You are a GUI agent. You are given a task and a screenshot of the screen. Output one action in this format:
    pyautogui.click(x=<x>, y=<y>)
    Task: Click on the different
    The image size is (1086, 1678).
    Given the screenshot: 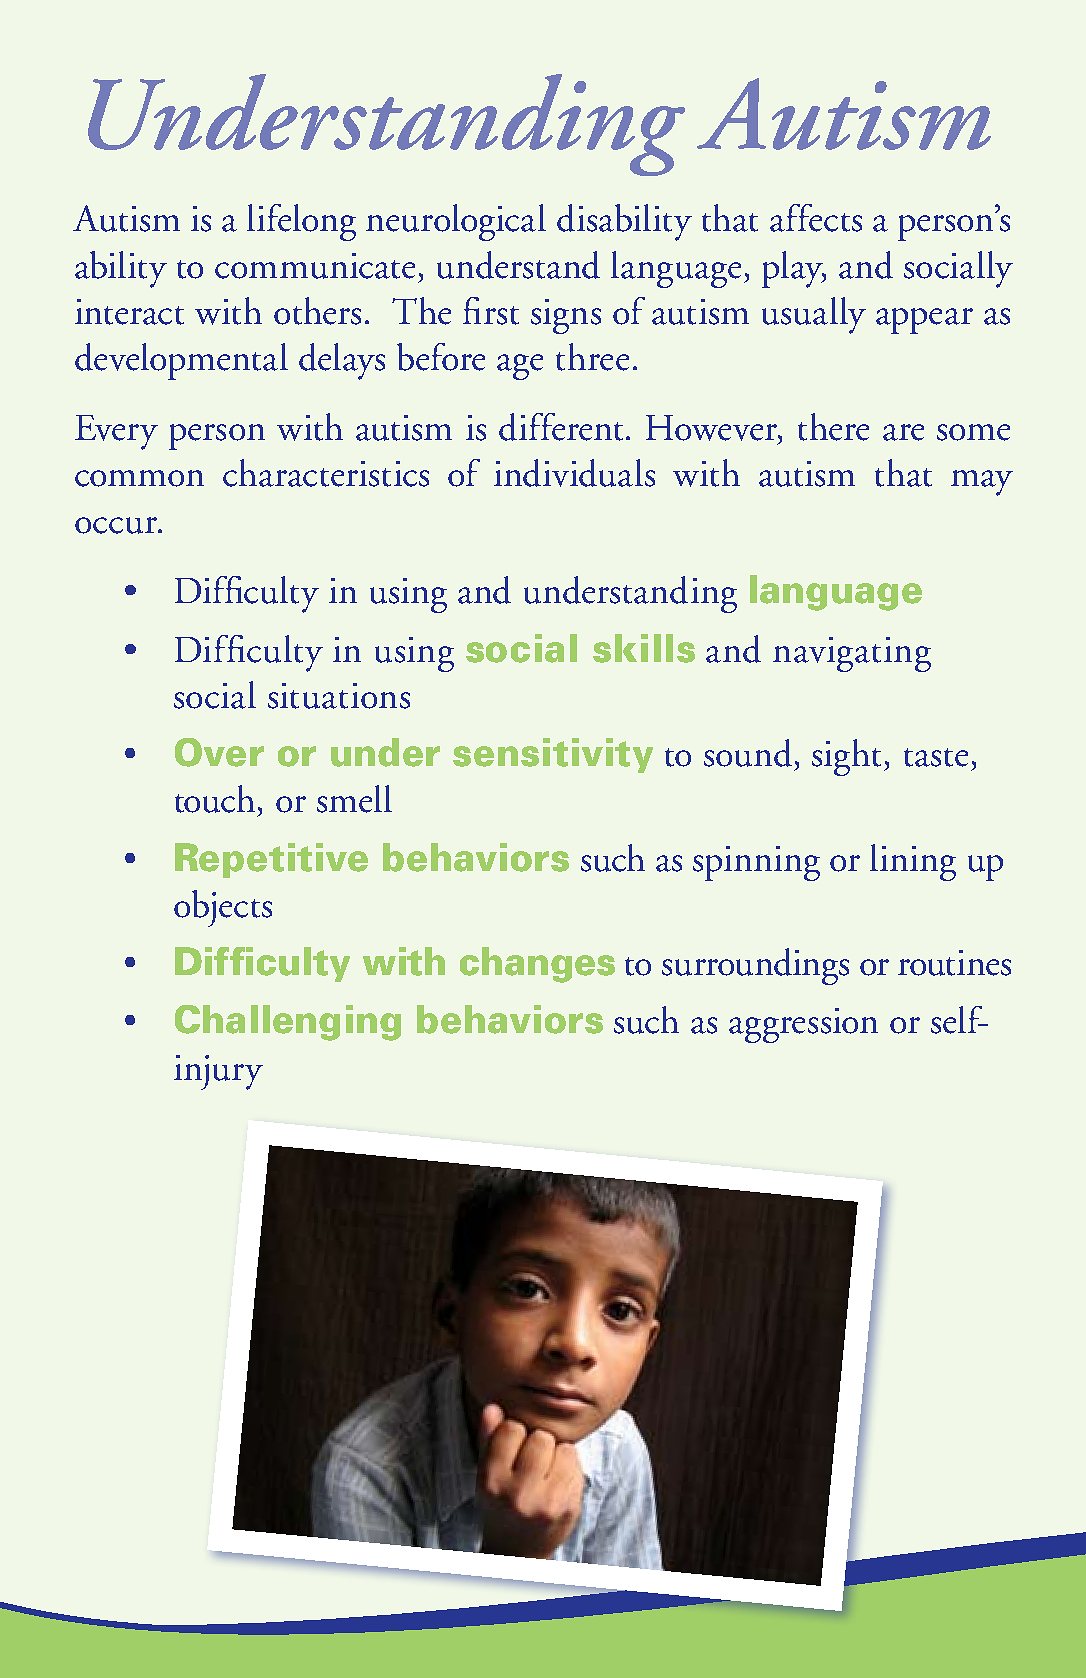 What is the action you would take?
    pyautogui.click(x=563, y=427)
